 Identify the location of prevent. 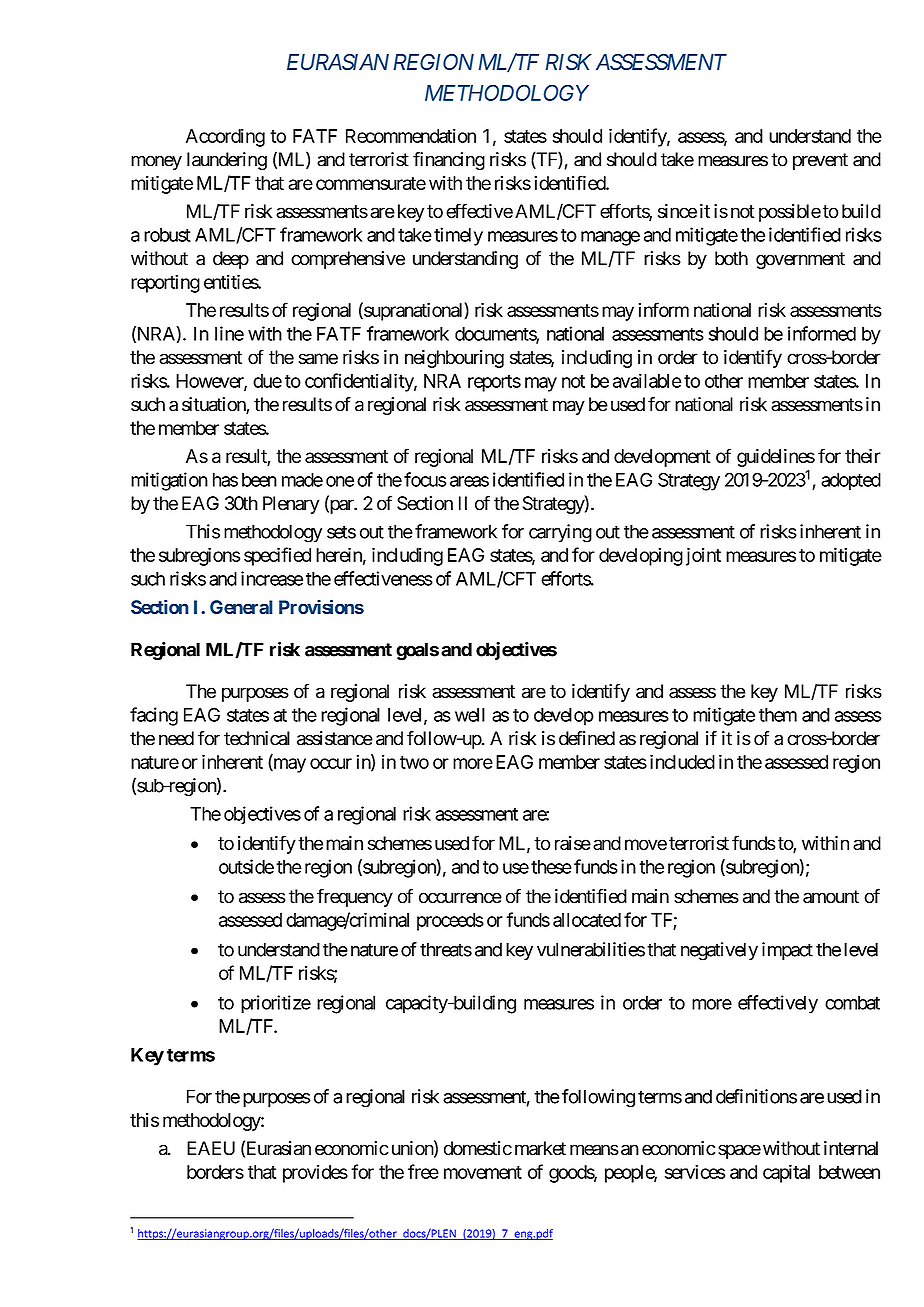
(820, 161).
